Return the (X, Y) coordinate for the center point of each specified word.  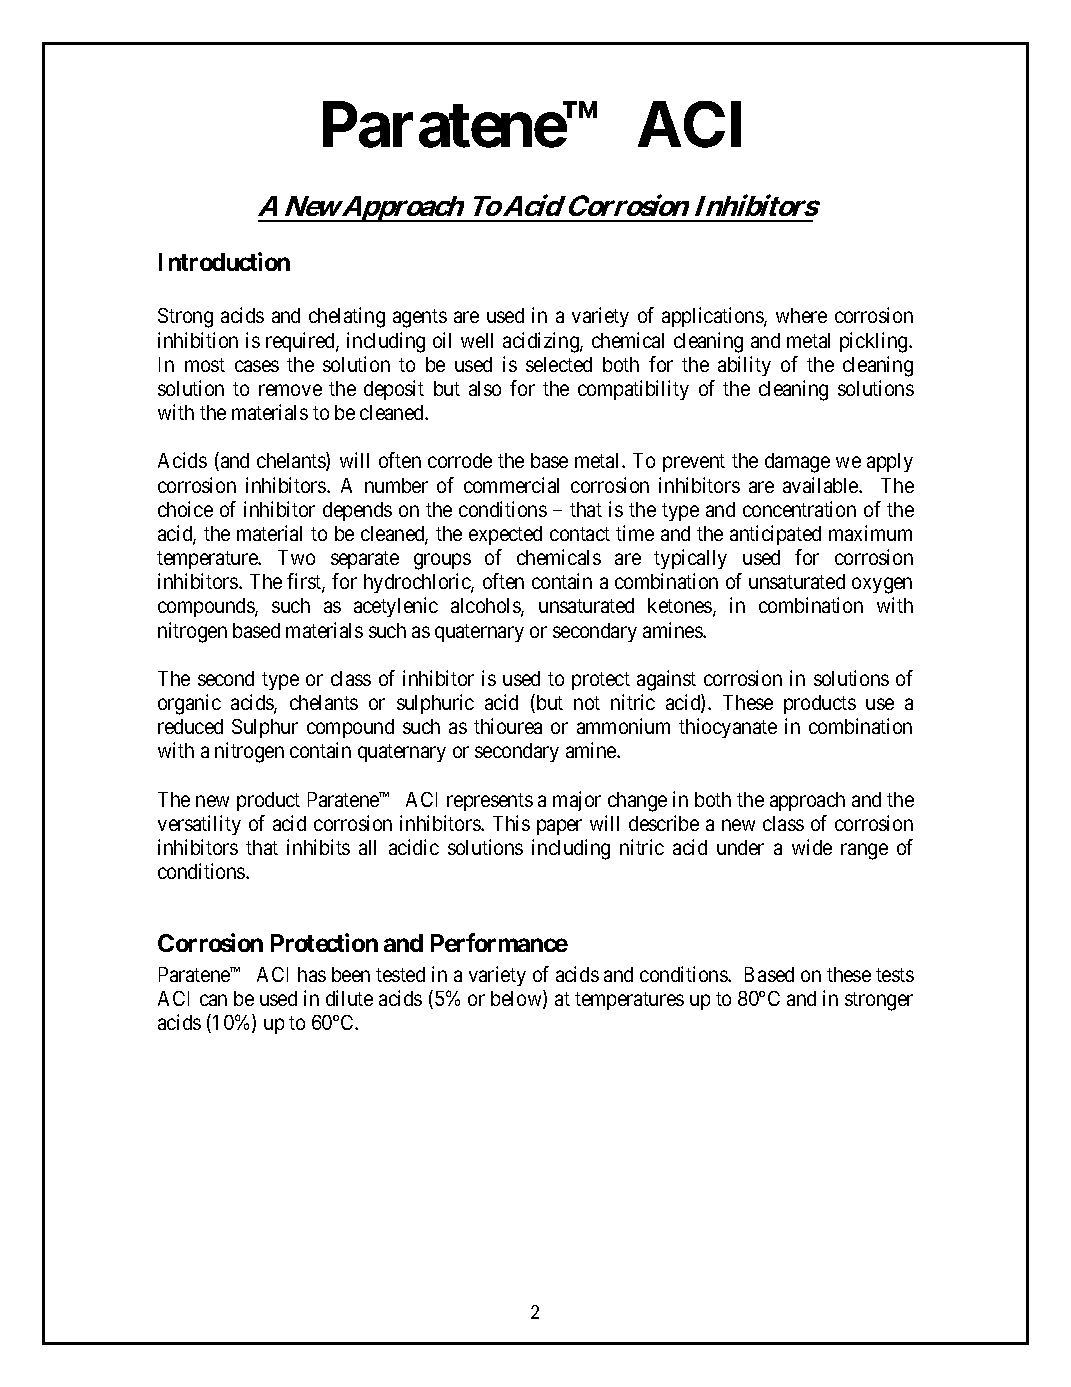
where (801, 315)
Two (296, 557)
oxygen (882, 586)
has (312, 974)
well (477, 340)
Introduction (224, 262)
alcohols (486, 607)
